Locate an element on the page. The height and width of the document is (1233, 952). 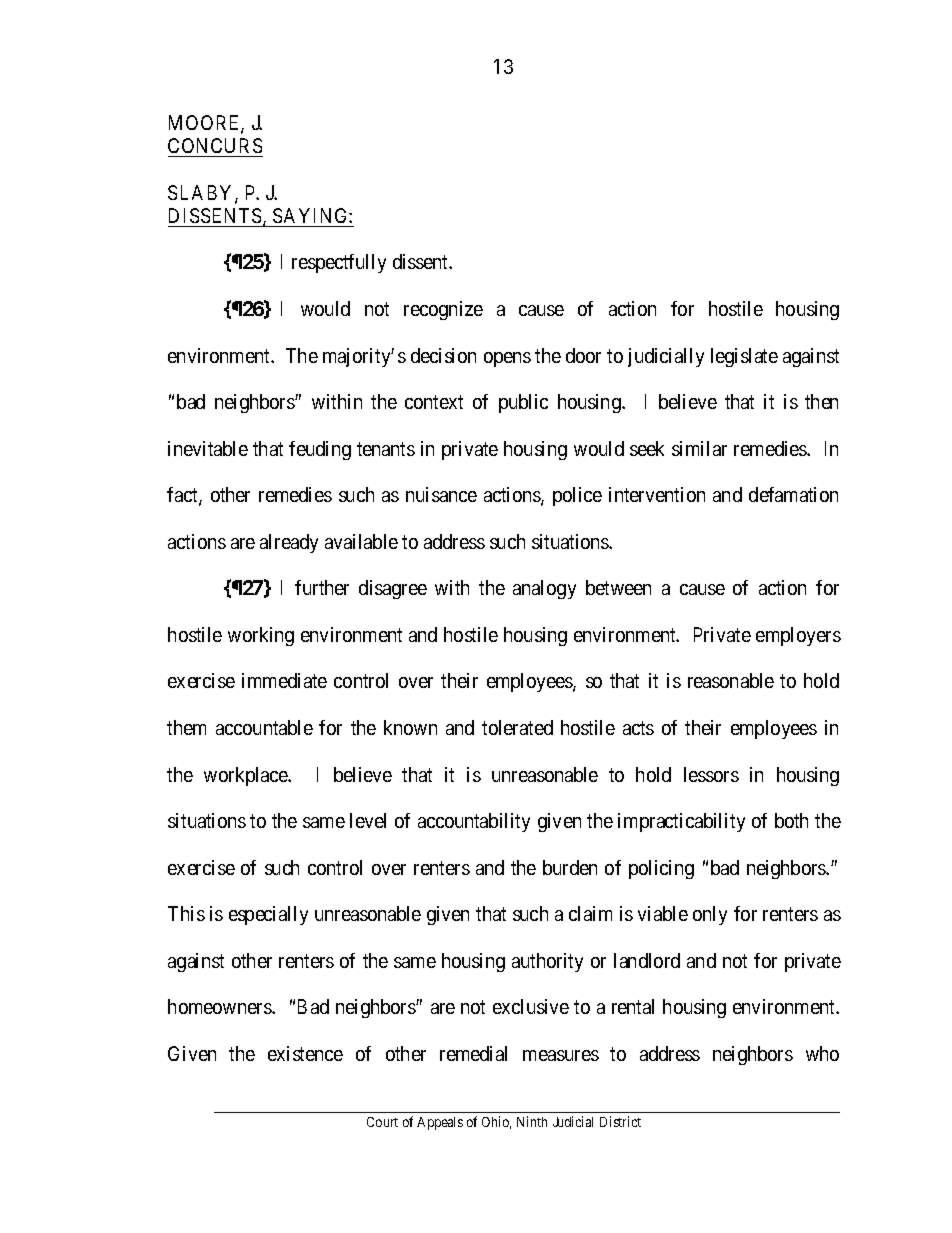
inevitable is located at coordinates (208, 448).
